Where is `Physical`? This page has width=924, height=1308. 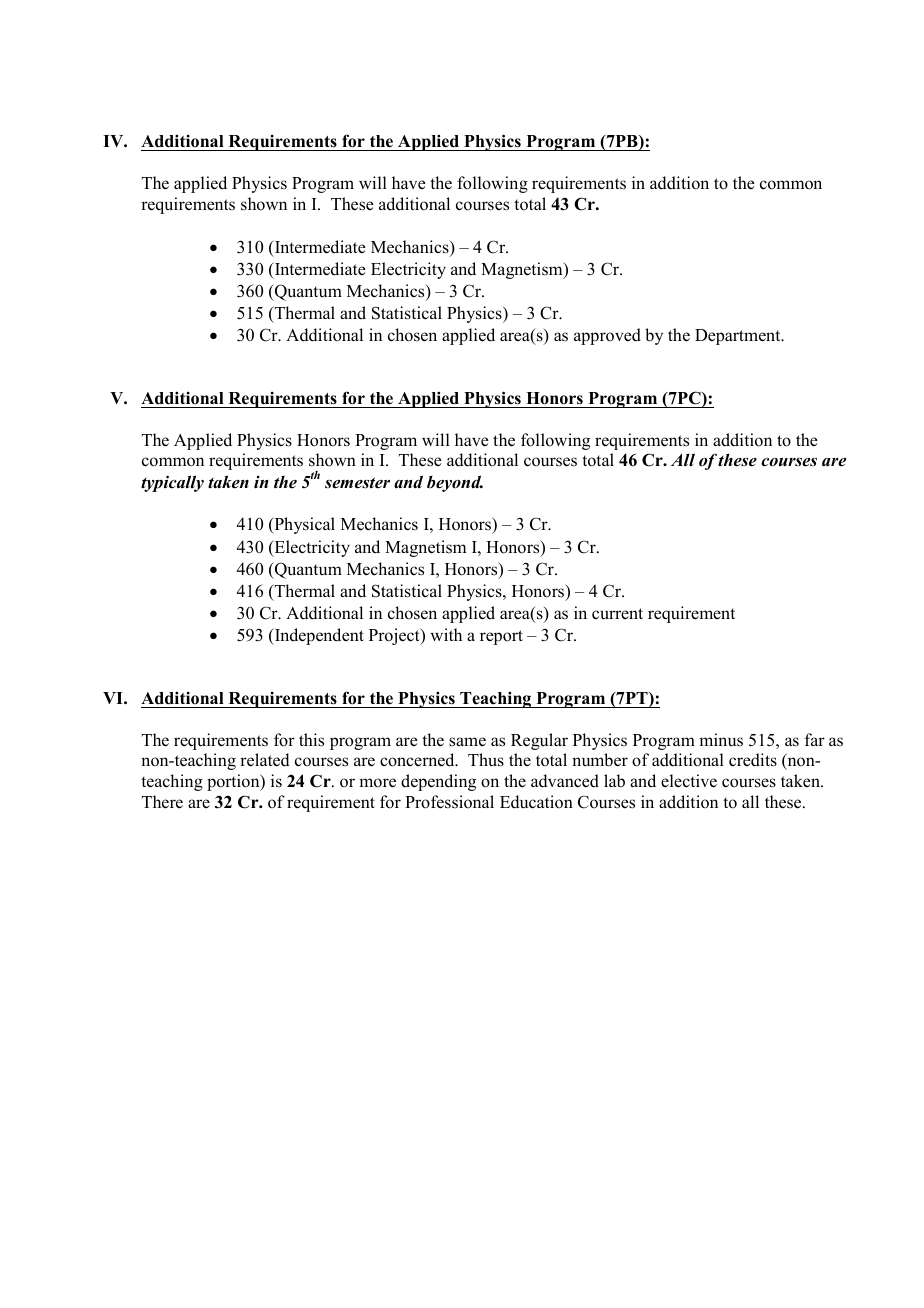
Physical is located at coordinates (303, 525).
